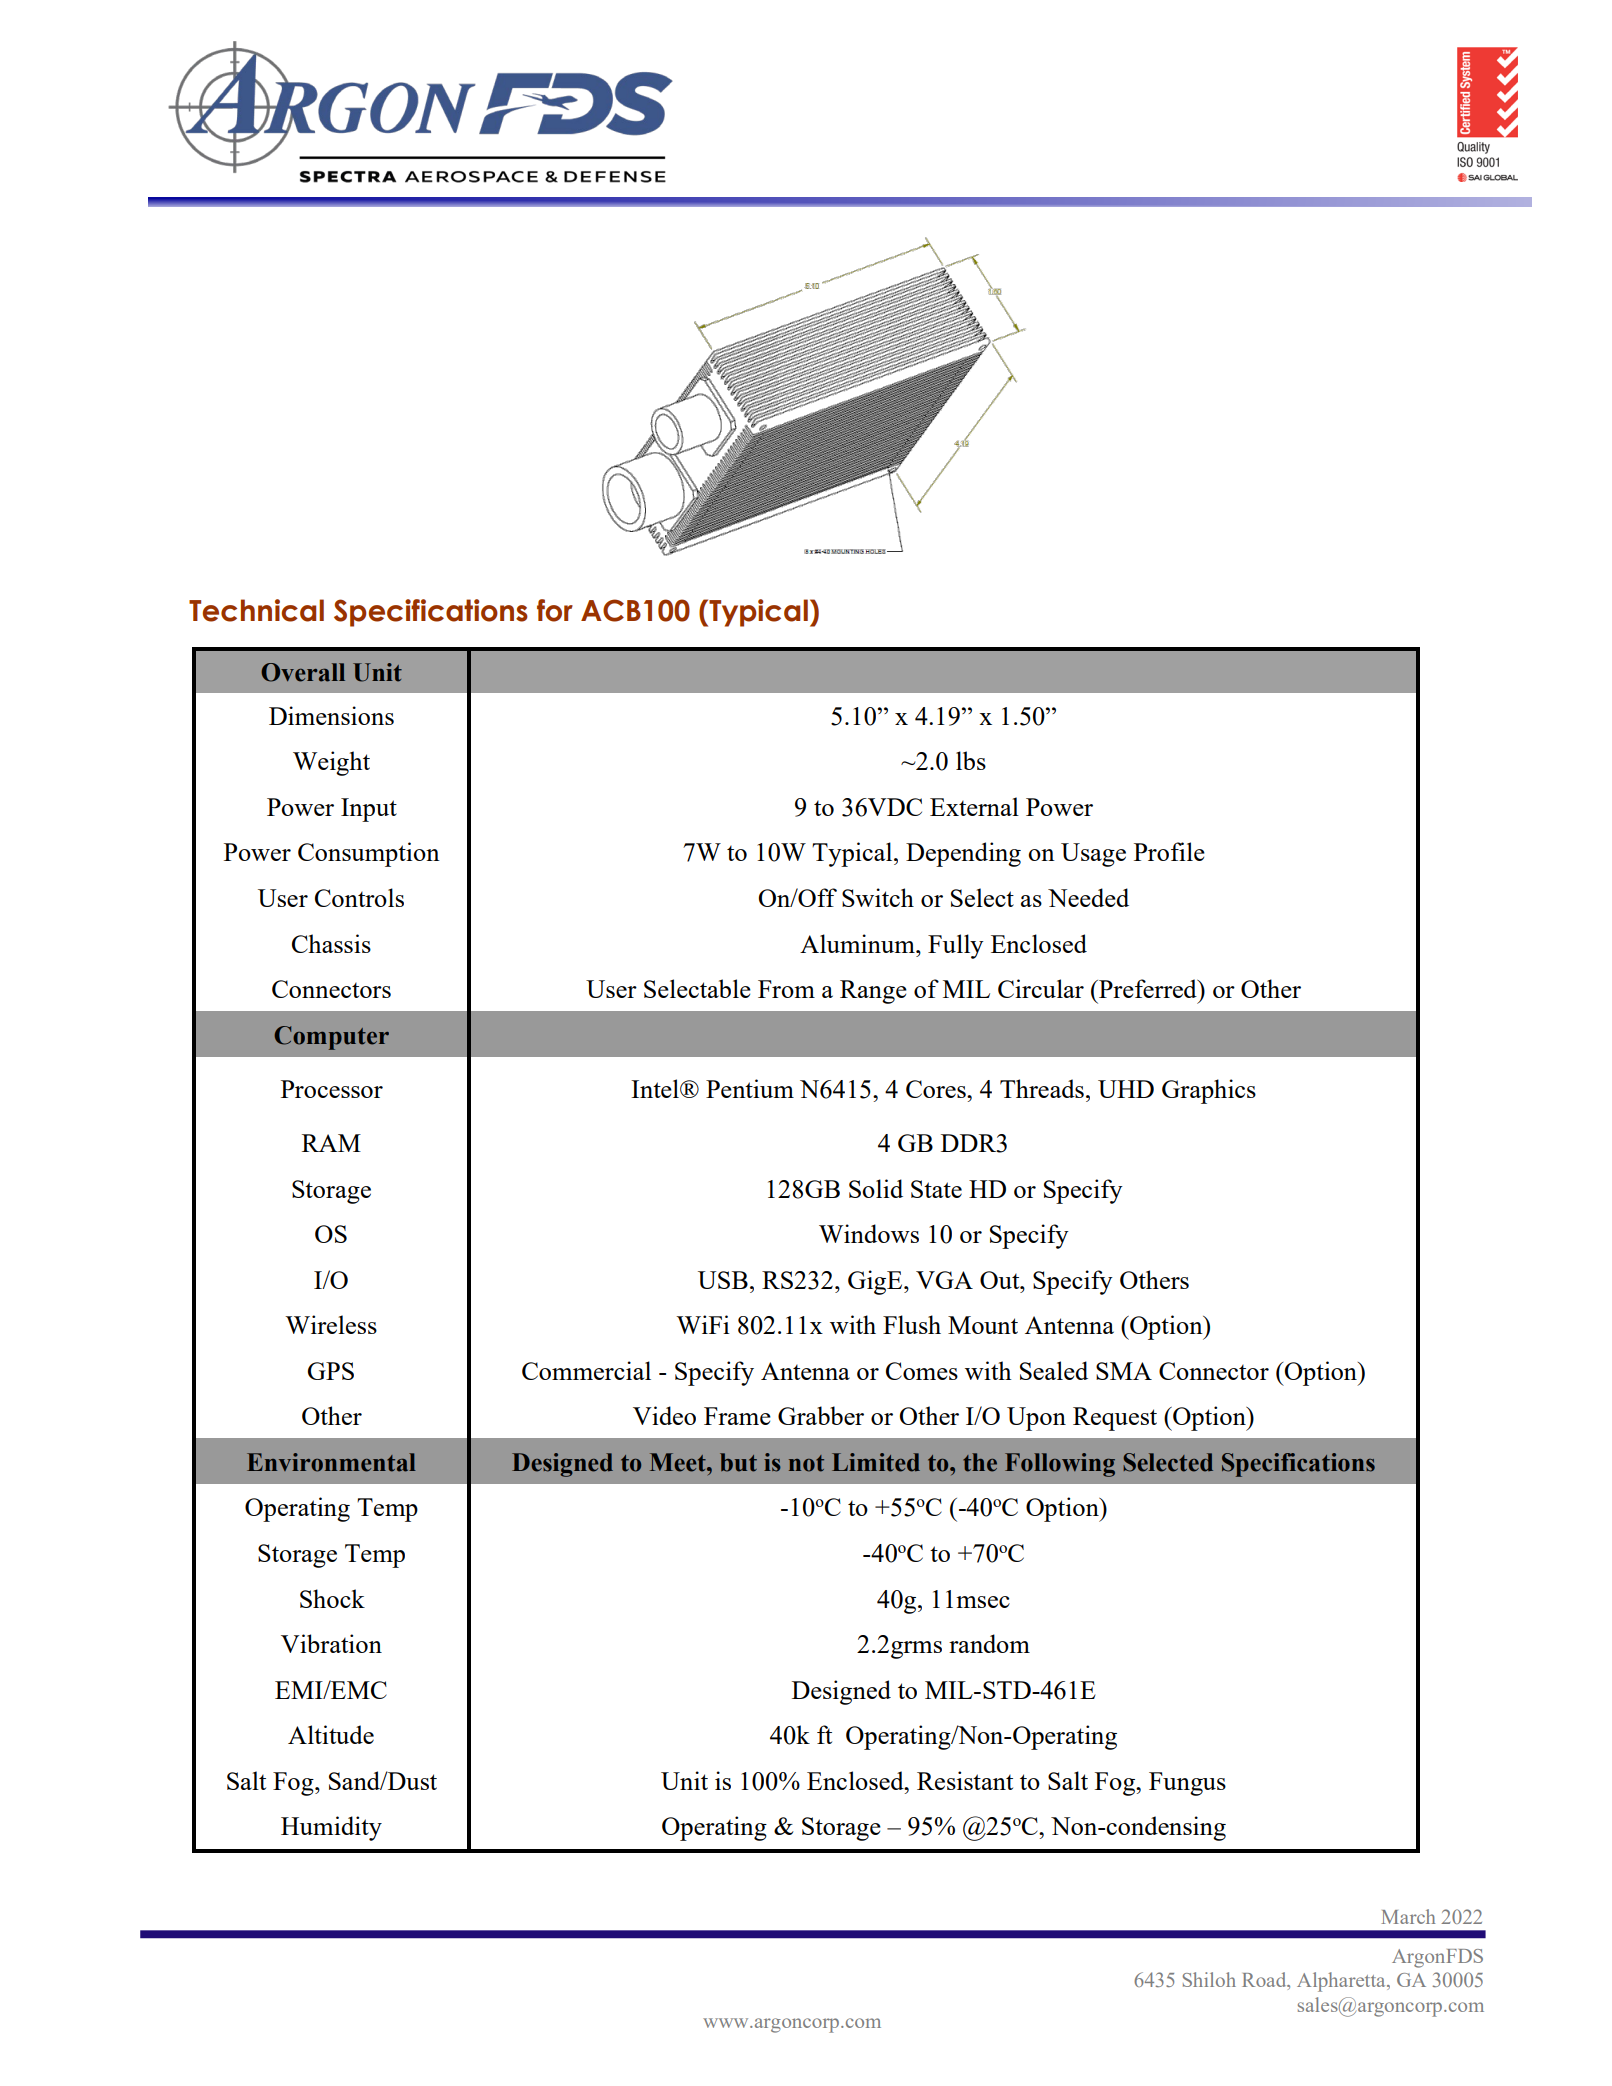  What do you see at coordinates (821, 1415) in the screenshot?
I see `Grabber` at bounding box center [821, 1415].
